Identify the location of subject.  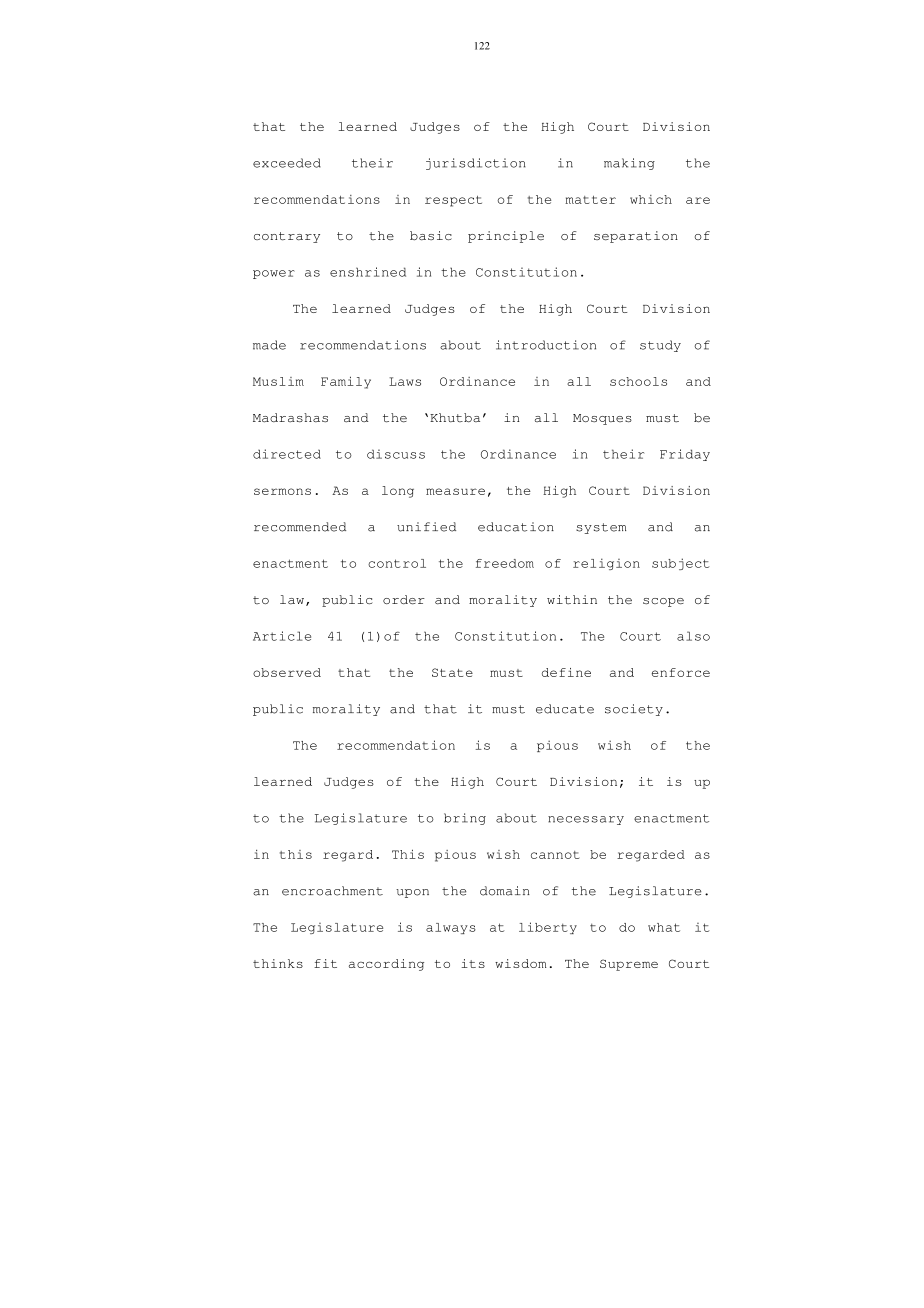
(681, 564).
